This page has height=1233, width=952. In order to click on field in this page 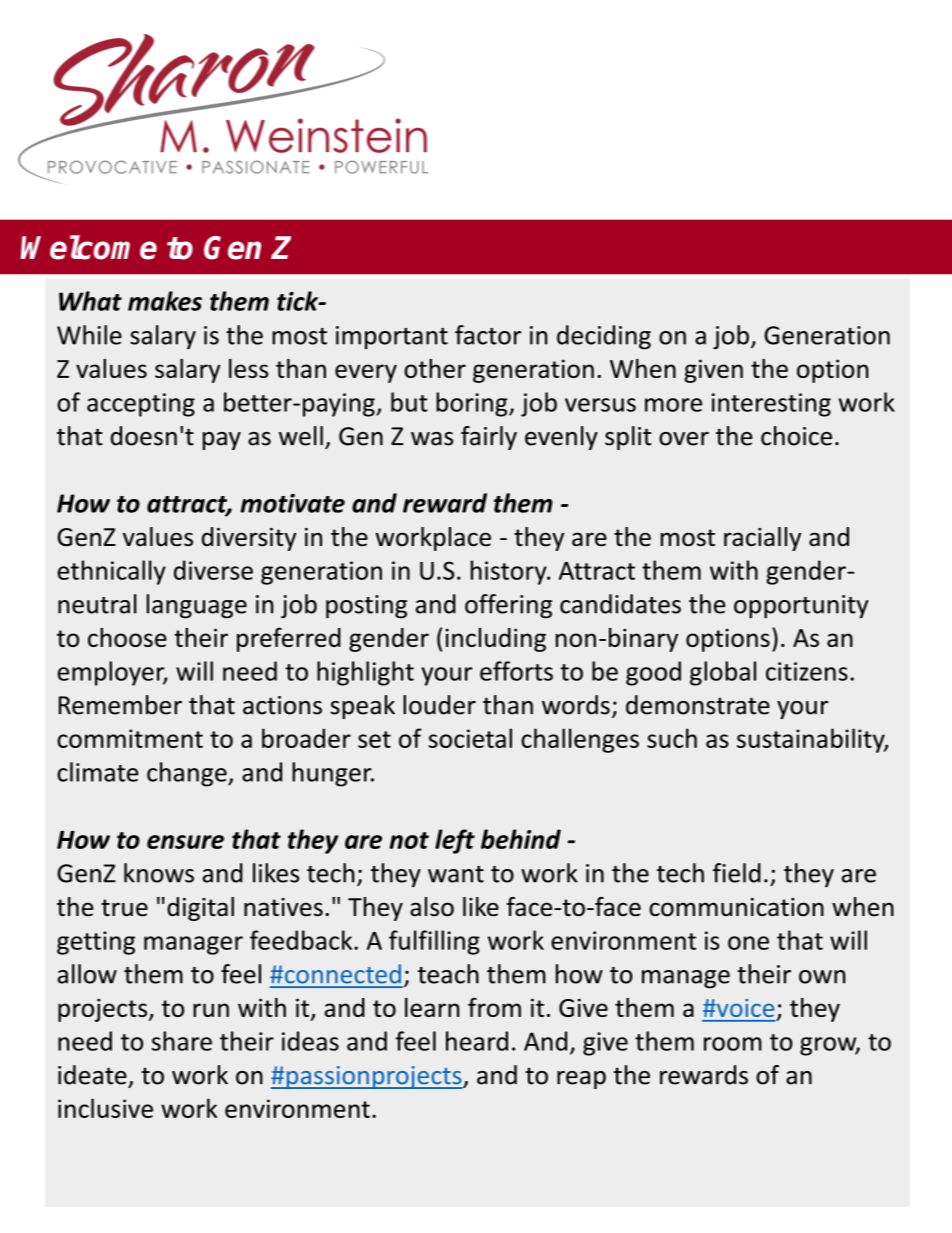, I will do `click(737, 873)`.
